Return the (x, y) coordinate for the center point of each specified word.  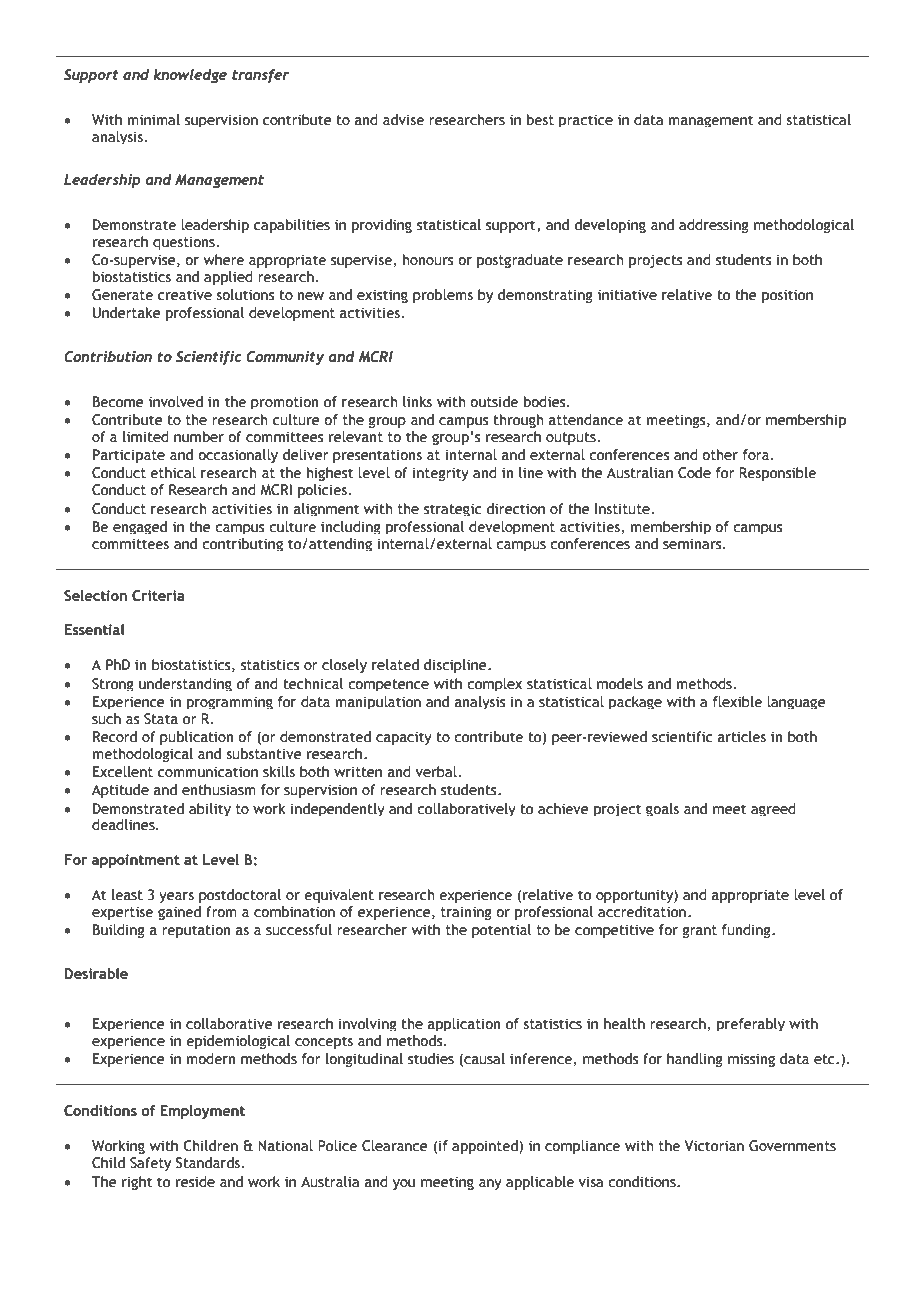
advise (403, 120)
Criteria (158, 596)
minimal (154, 119)
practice (586, 120)
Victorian (714, 1146)
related (395, 665)
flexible (737, 702)
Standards (209, 1163)
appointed (486, 1147)
